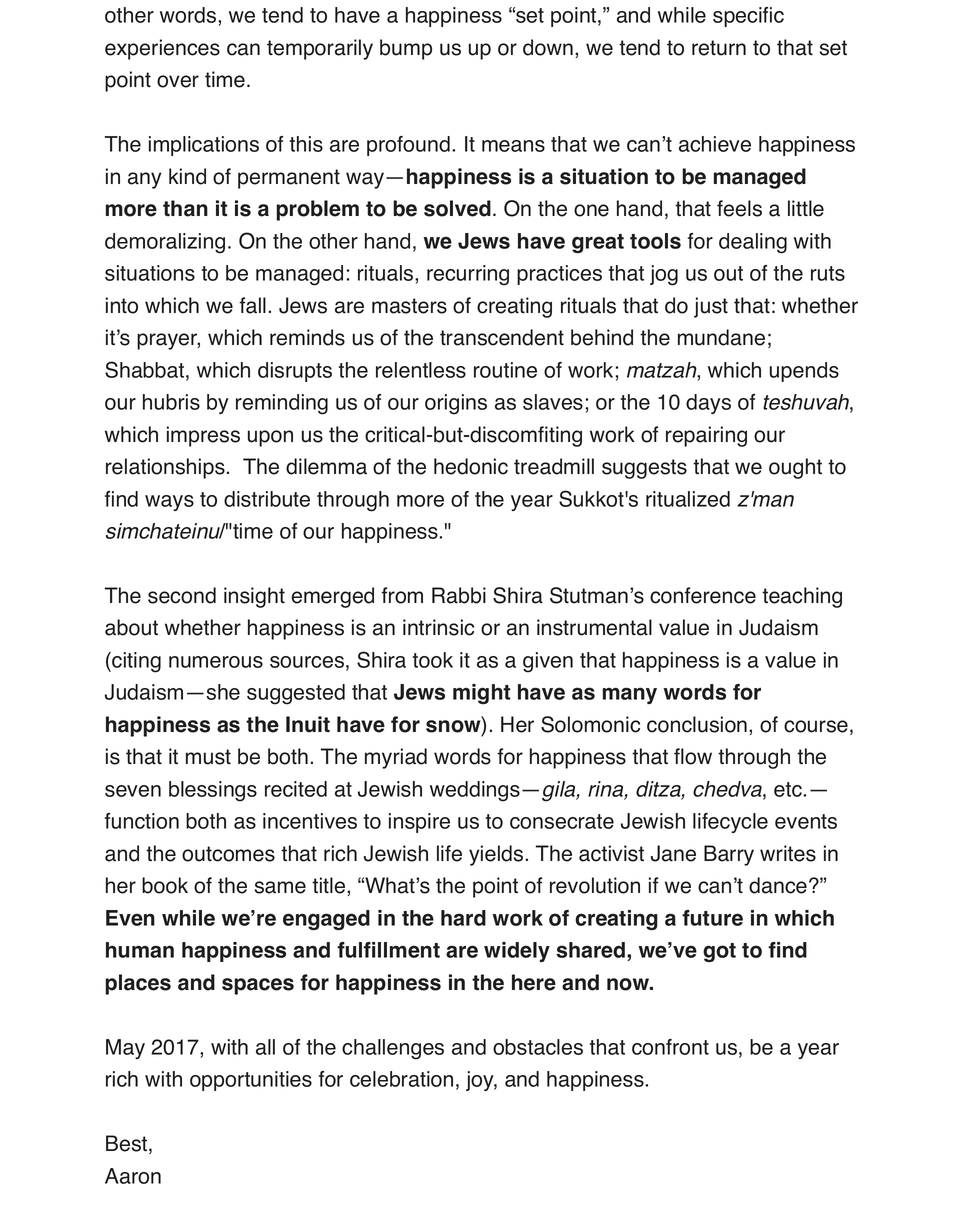 The width and height of the screenshot is (967, 1232). I want to click on return, so click(719, 48).
